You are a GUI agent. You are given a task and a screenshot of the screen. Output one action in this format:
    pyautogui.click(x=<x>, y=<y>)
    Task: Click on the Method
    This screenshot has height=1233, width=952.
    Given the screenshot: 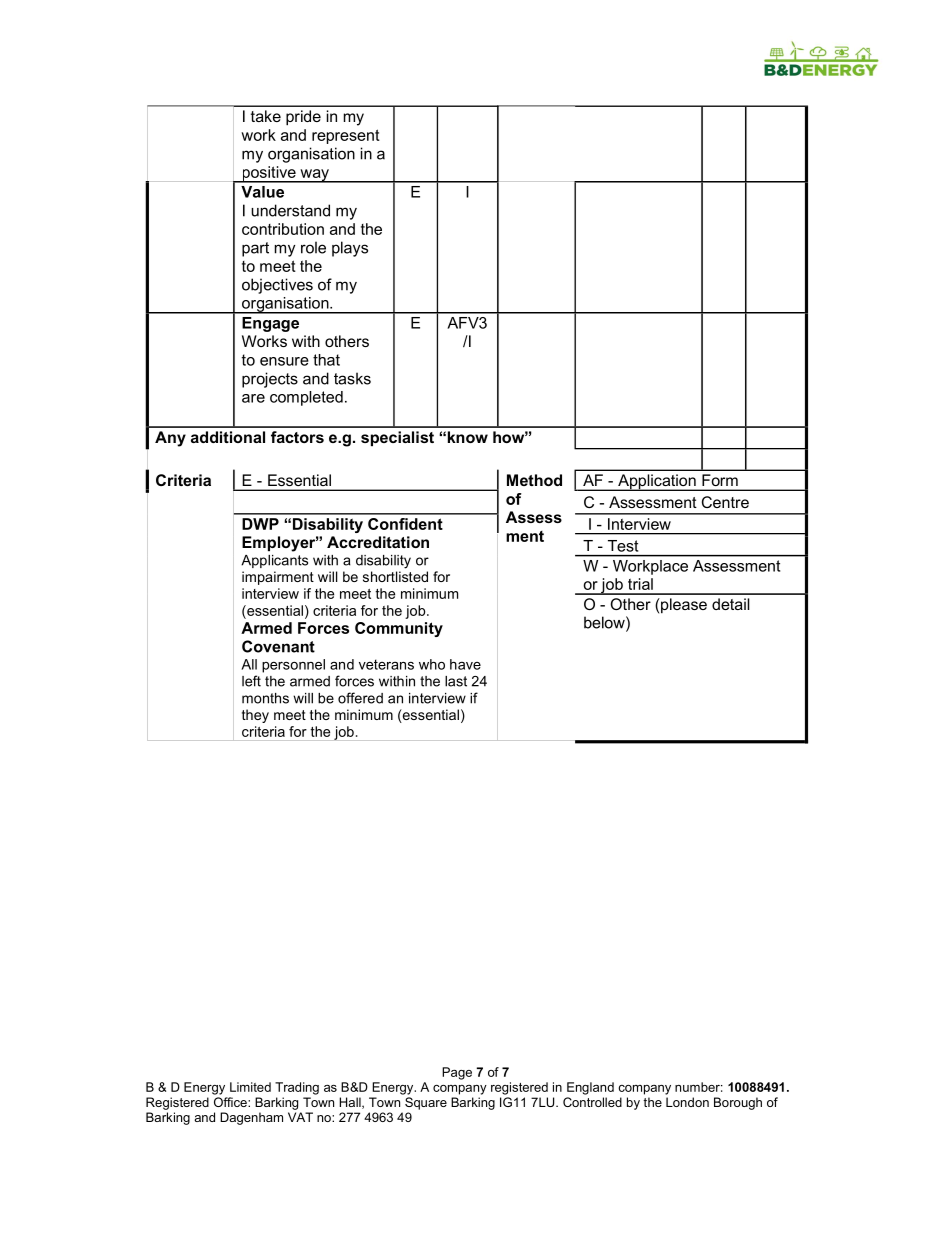 What is the action you would take?
    pyautogui.click(x=534, y=480)
